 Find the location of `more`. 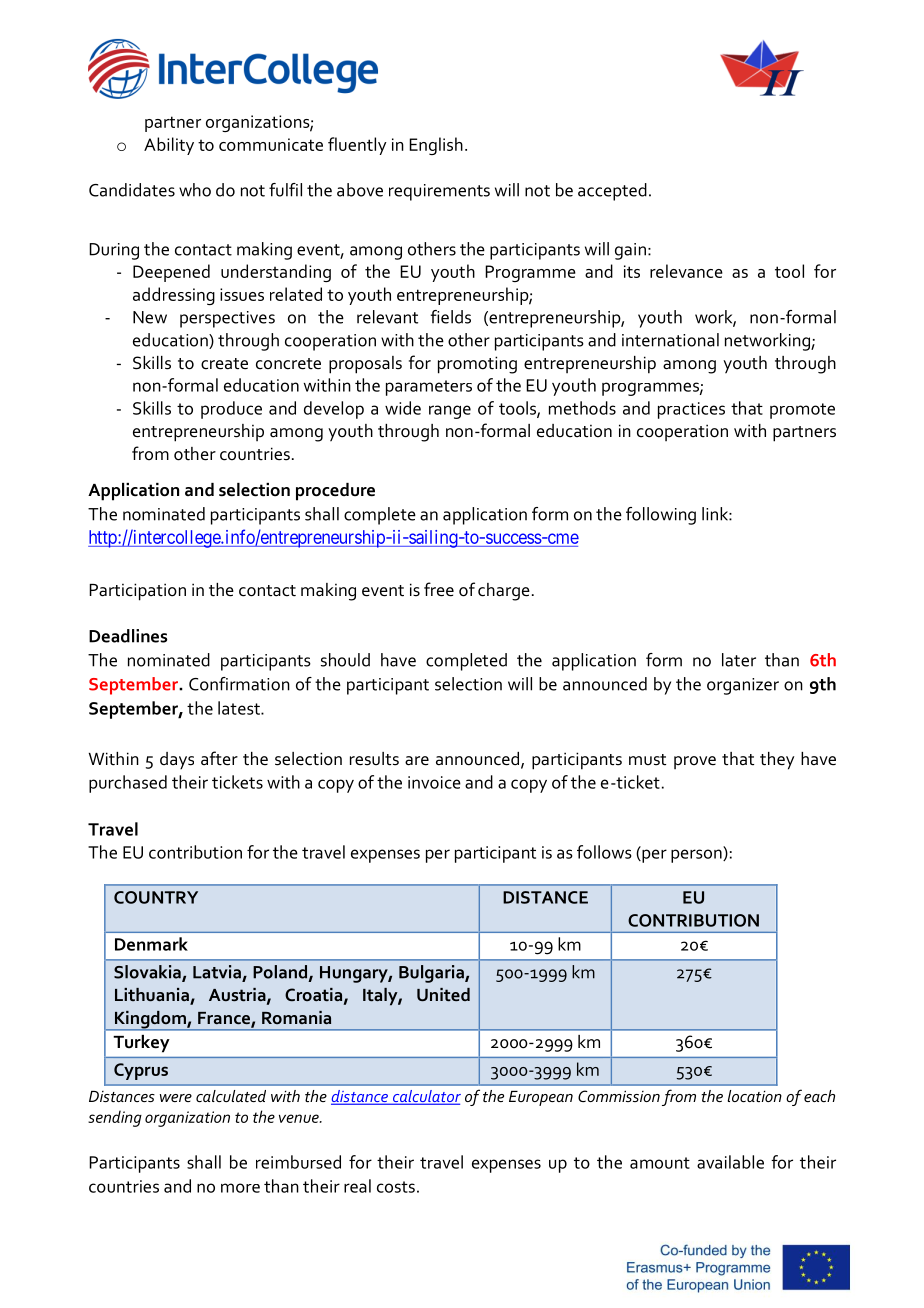

more is located at coordinates (240, 1188).
